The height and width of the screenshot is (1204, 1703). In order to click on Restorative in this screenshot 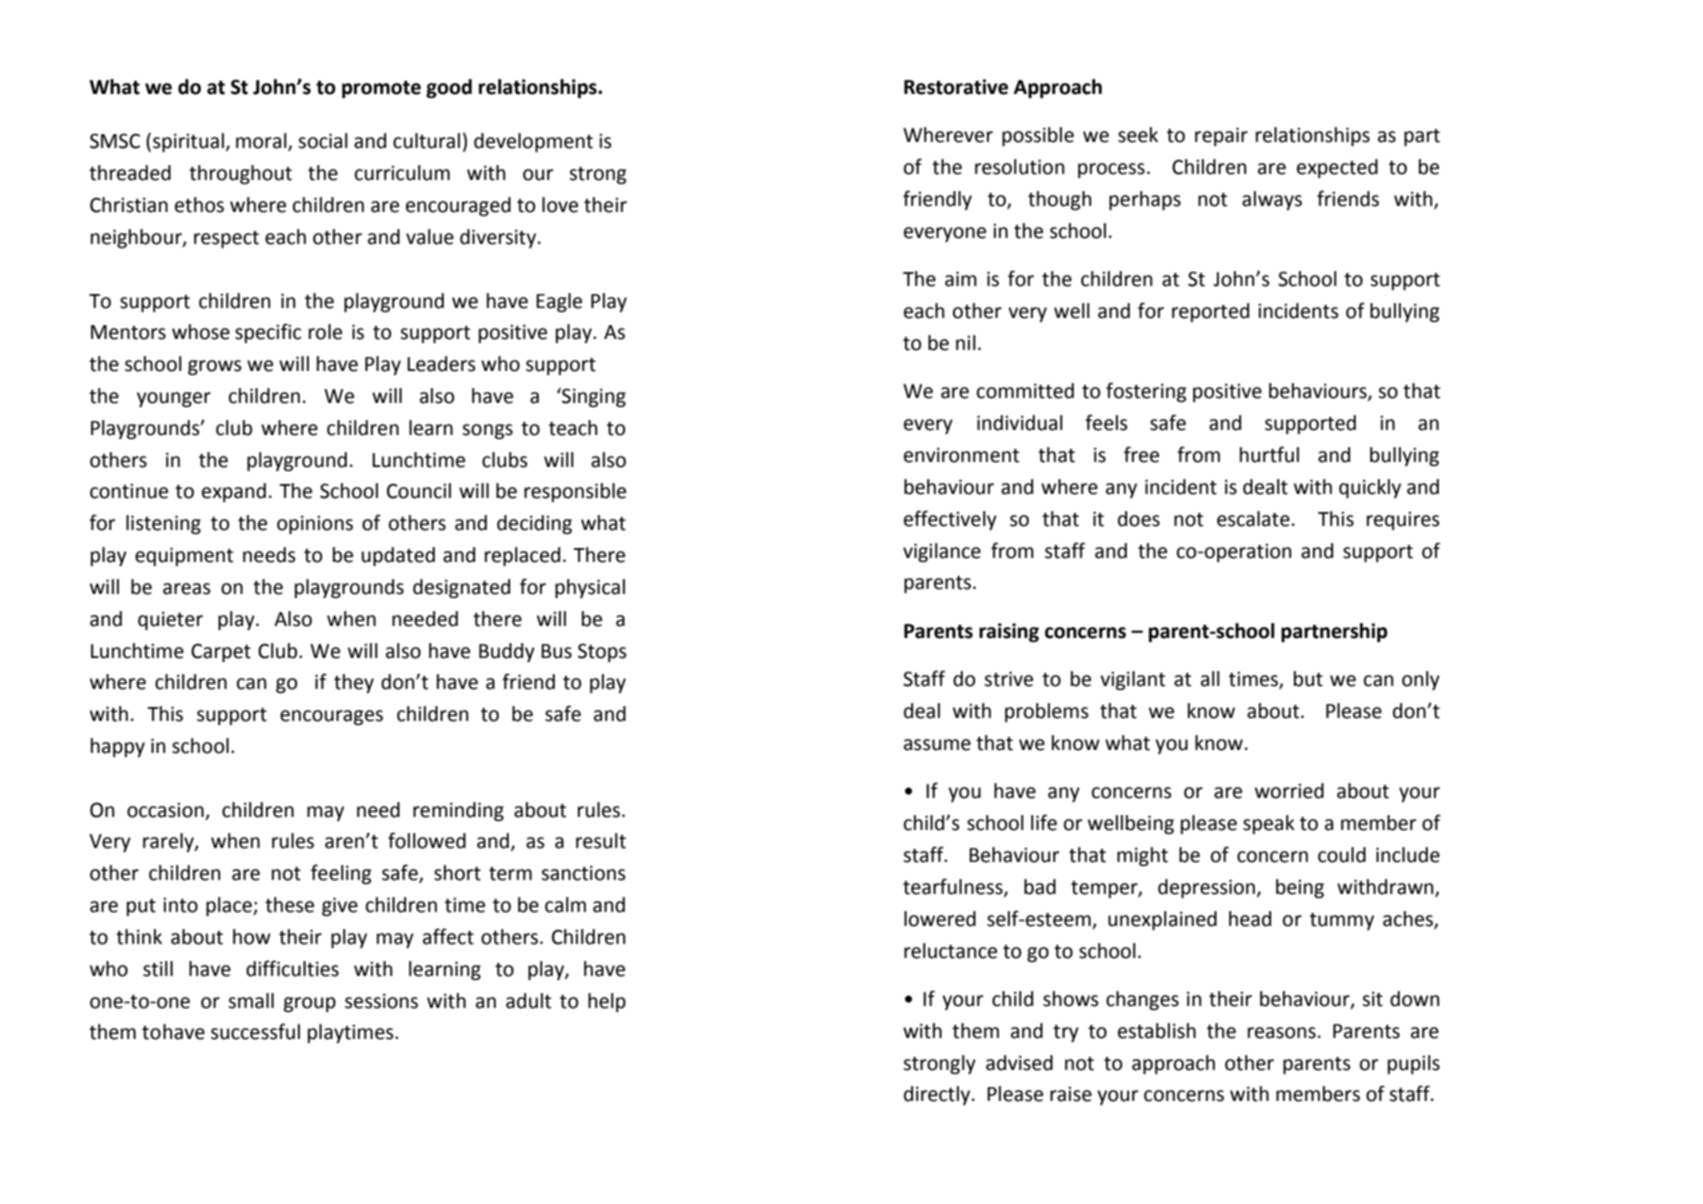, I will do `click(956, 87)`.
